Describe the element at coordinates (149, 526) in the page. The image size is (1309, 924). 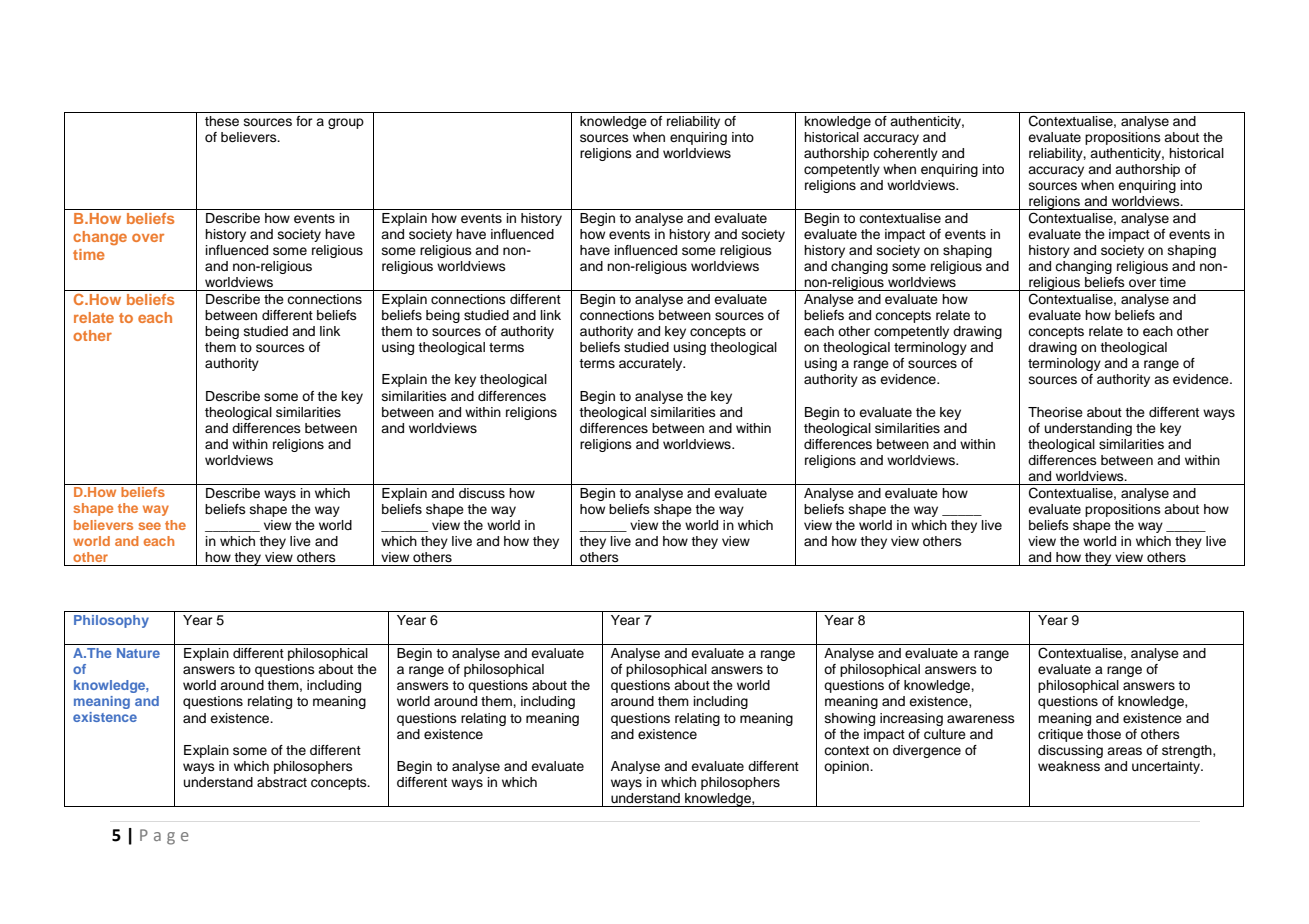
I see `see` at that location.
